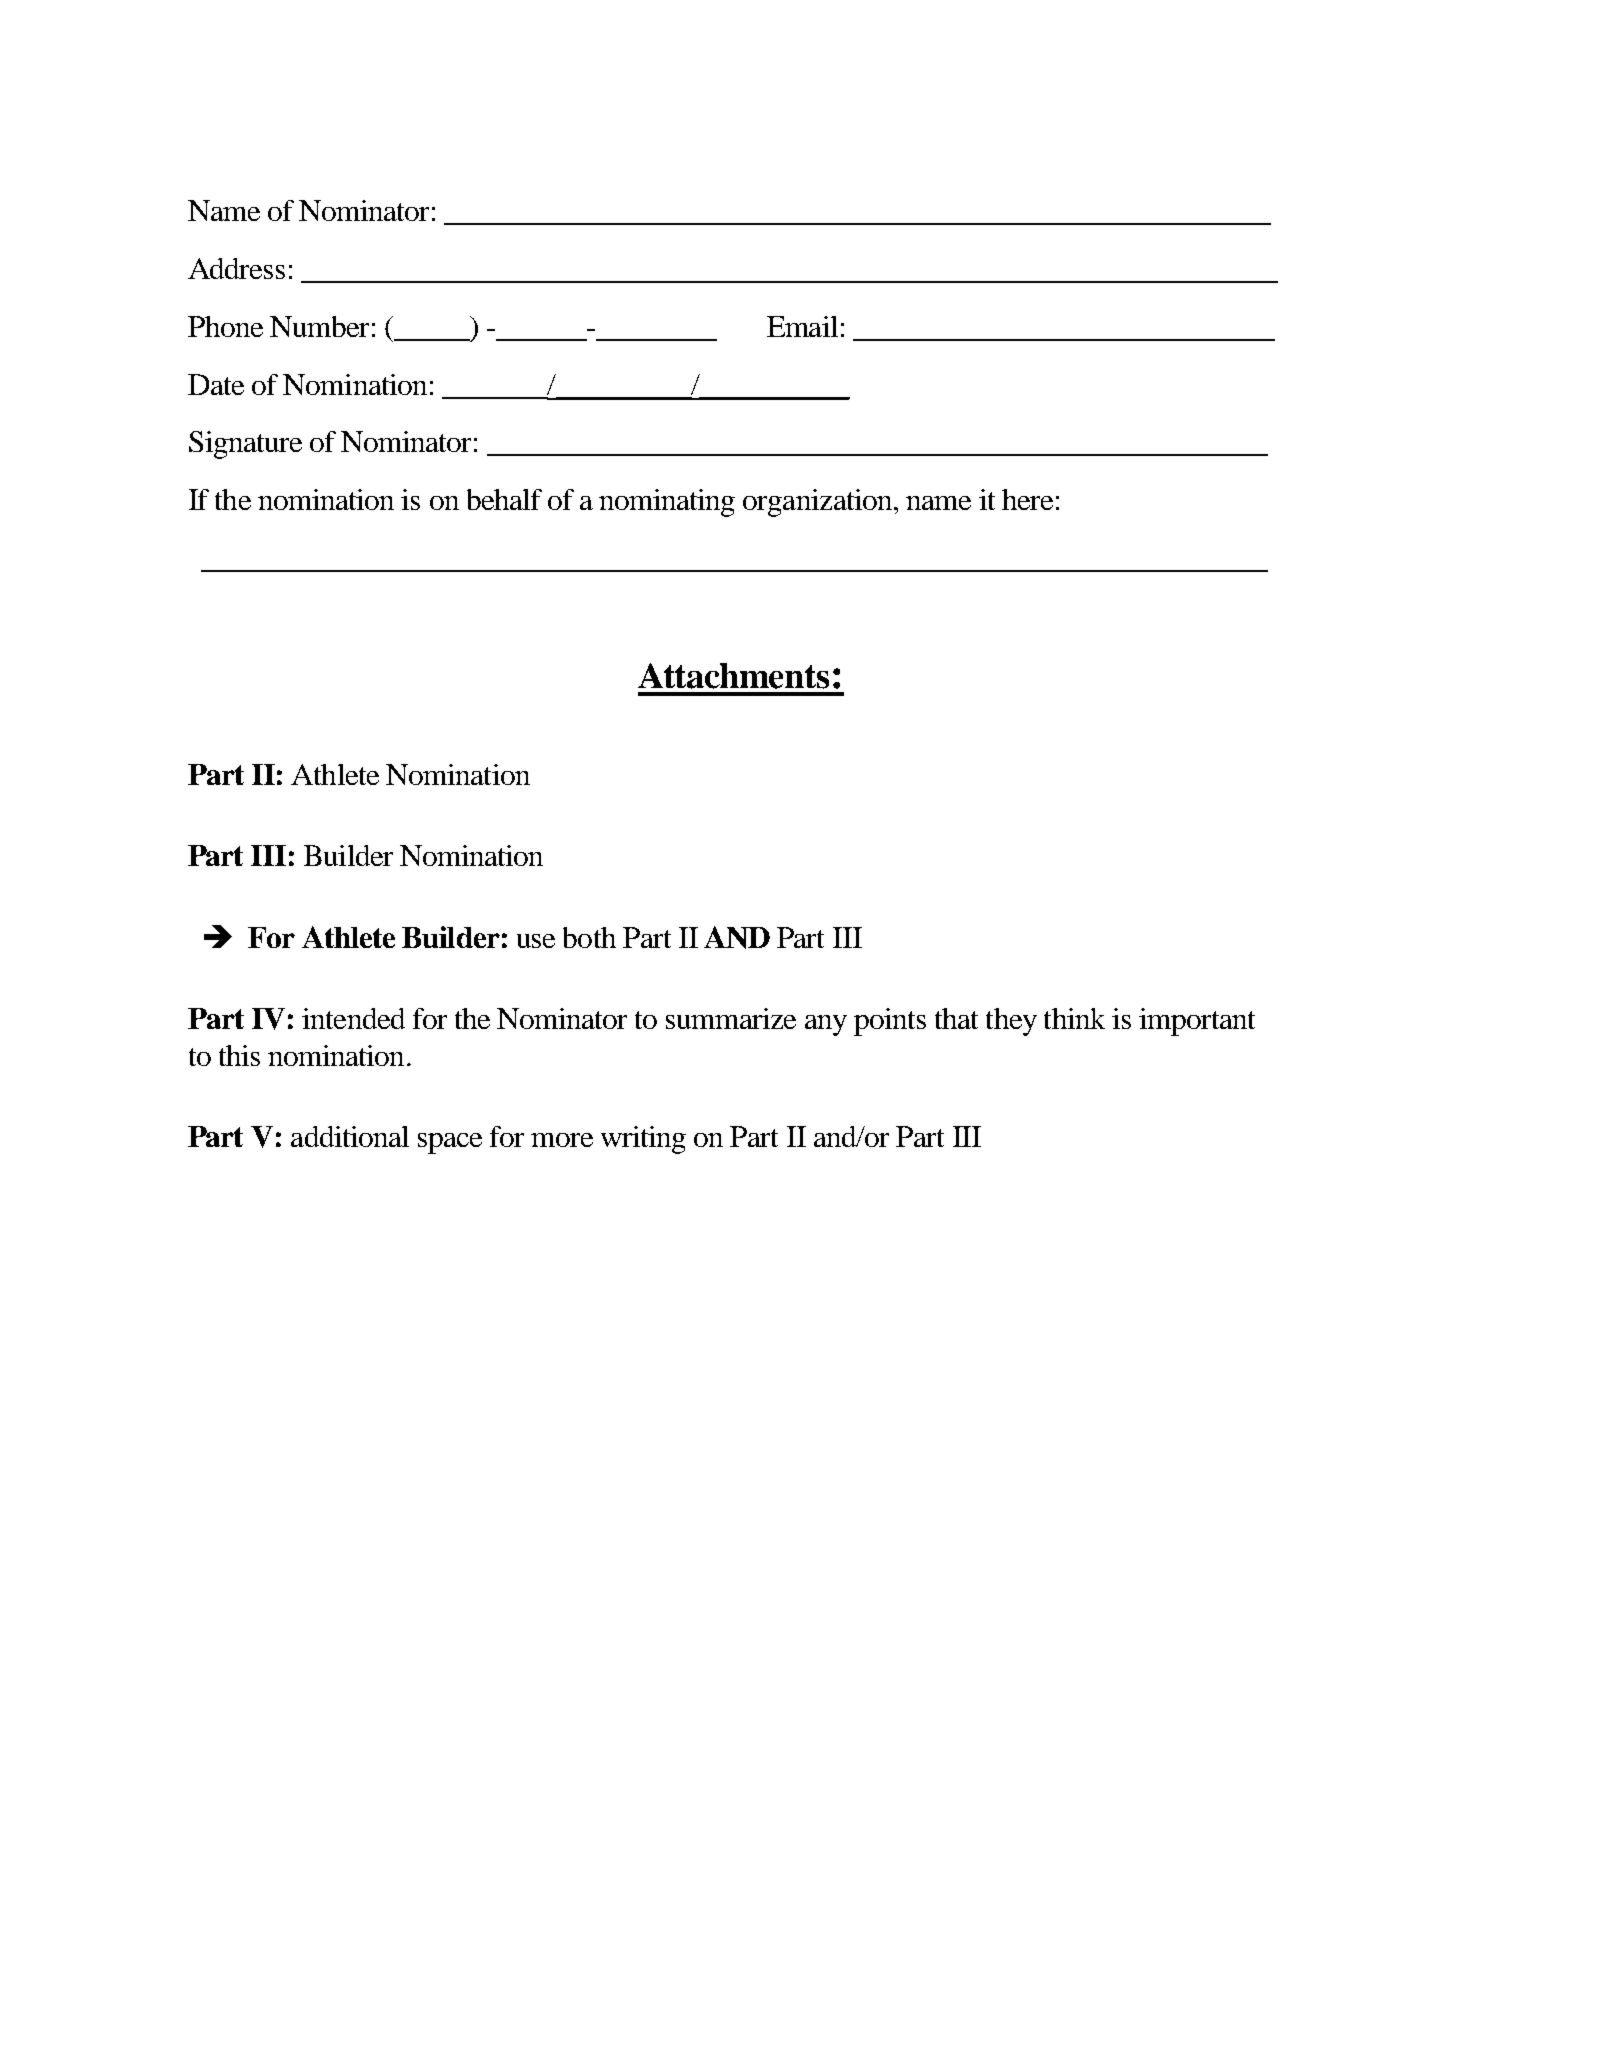  Describe the element at coordinates (956, 1018) in the page. I see `that` at that location.
